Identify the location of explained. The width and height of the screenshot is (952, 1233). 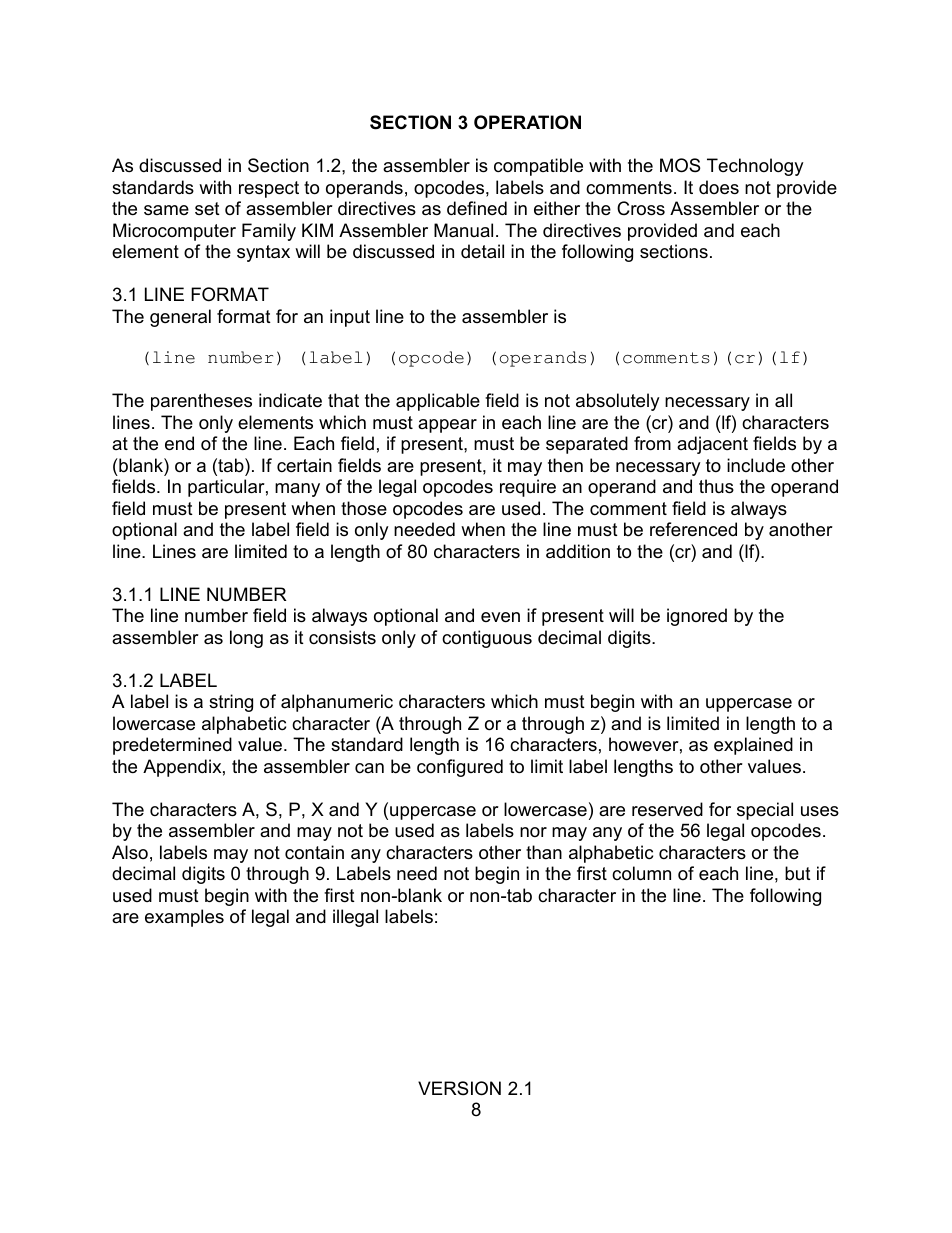
(753, 746).
